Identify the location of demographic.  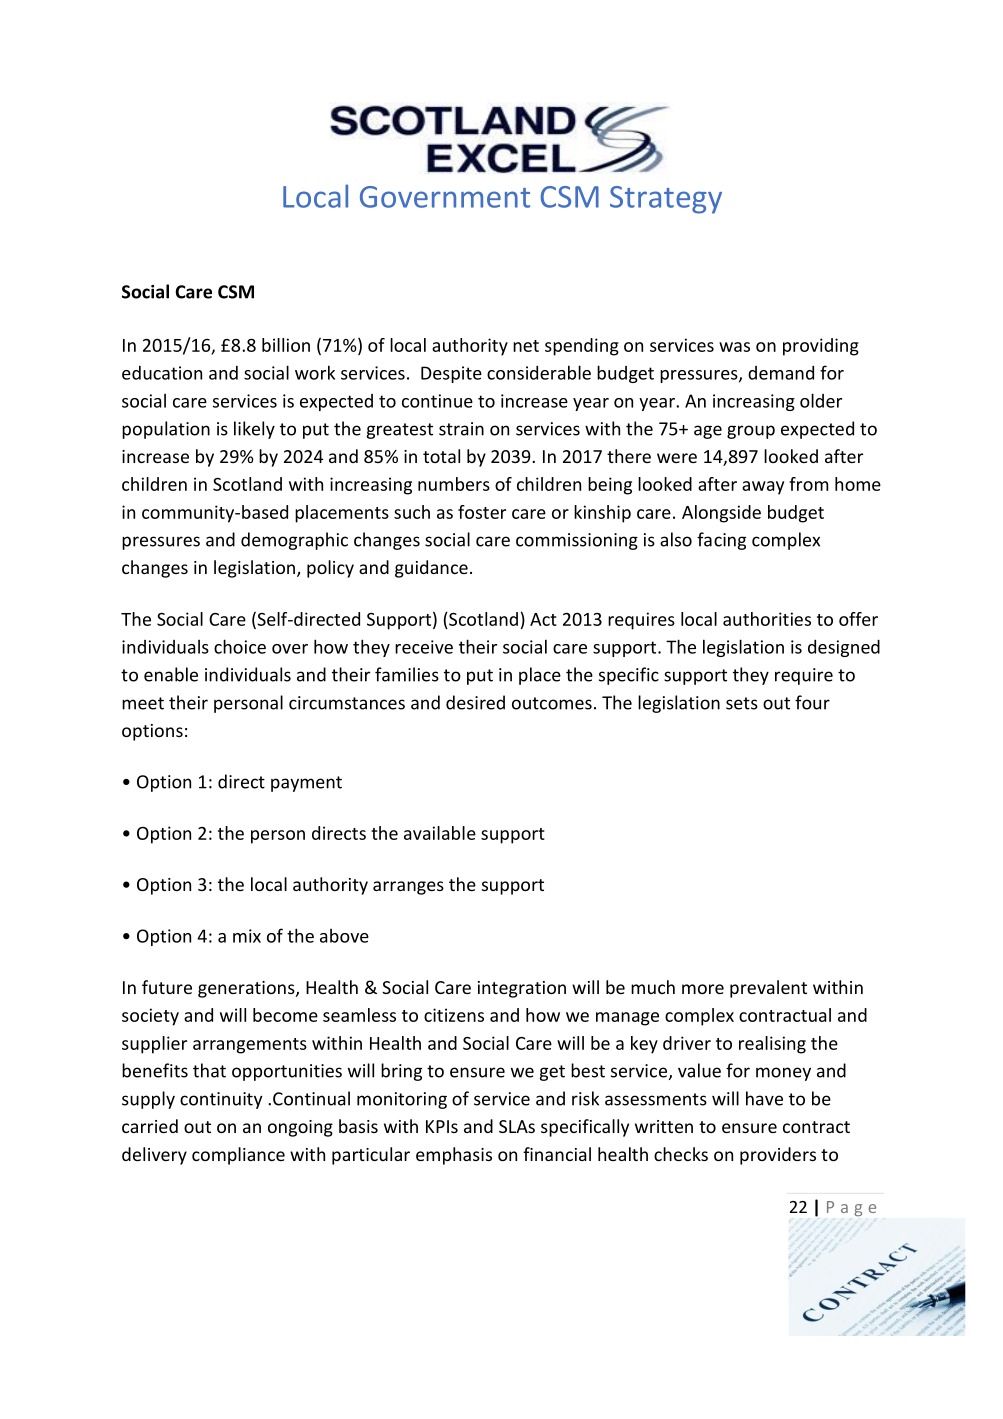
(294, 541).
